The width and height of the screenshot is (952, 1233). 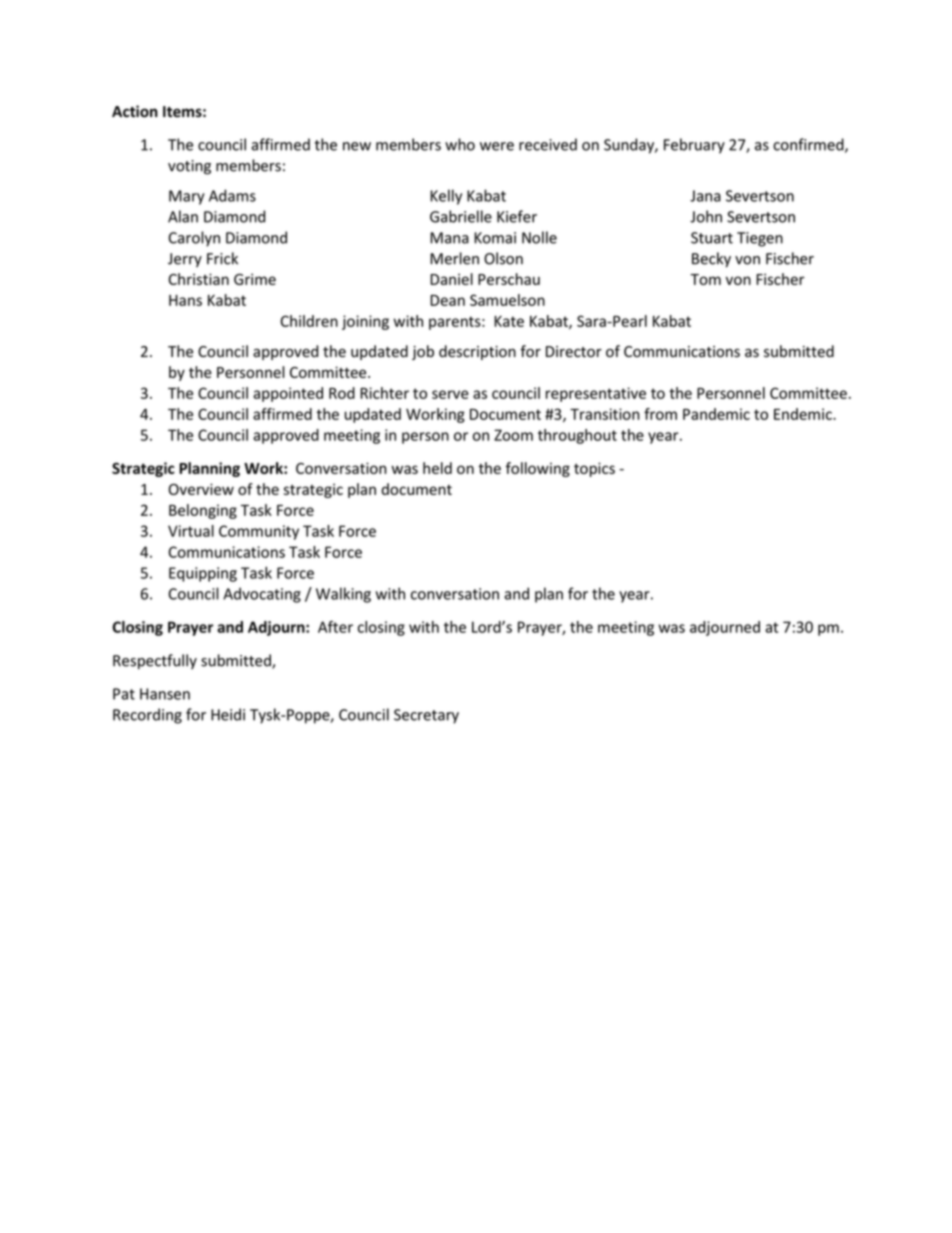 I want to click on Christian, so click(x=198, y=279).
